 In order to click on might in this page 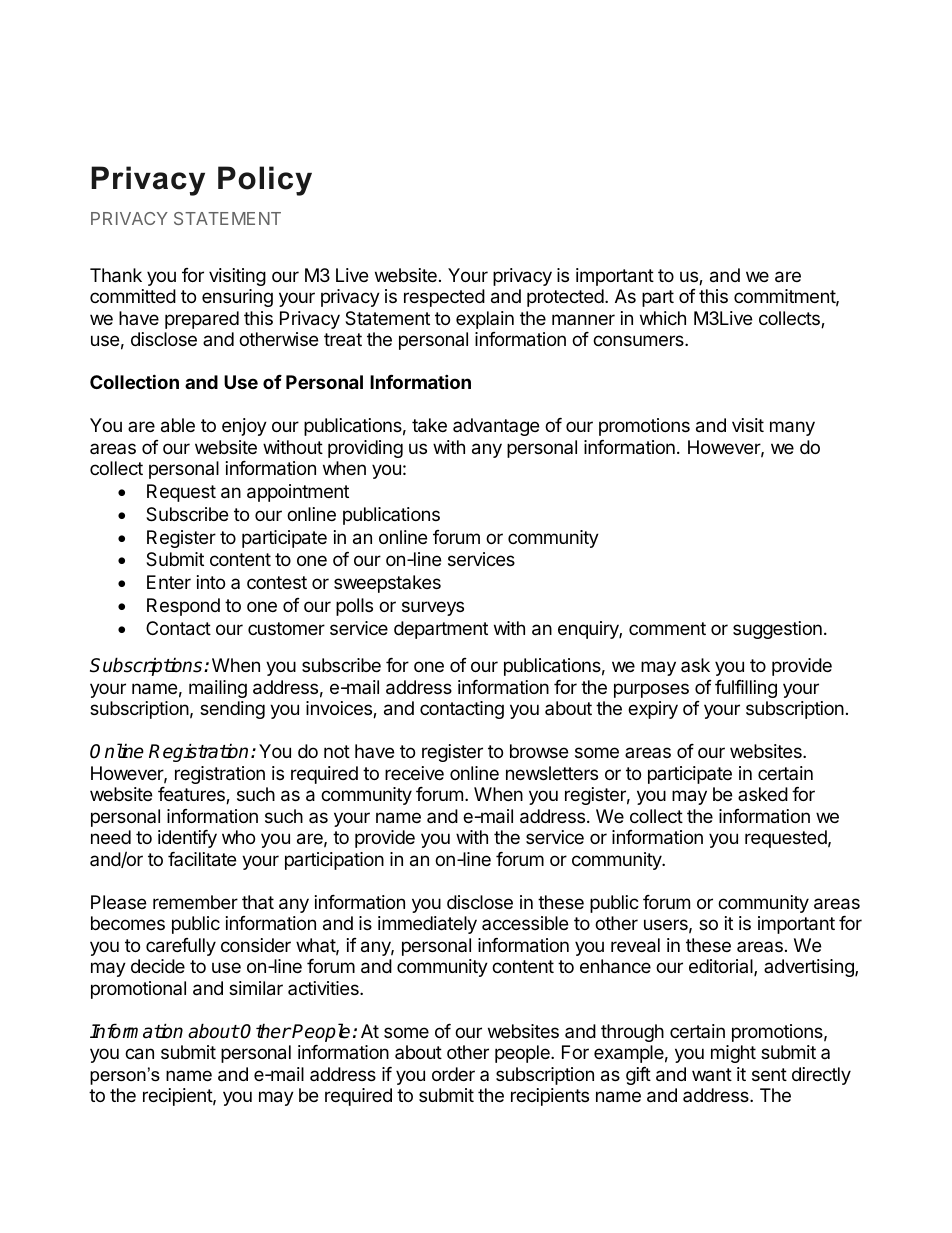, I will do `click(733, 1054)`.
